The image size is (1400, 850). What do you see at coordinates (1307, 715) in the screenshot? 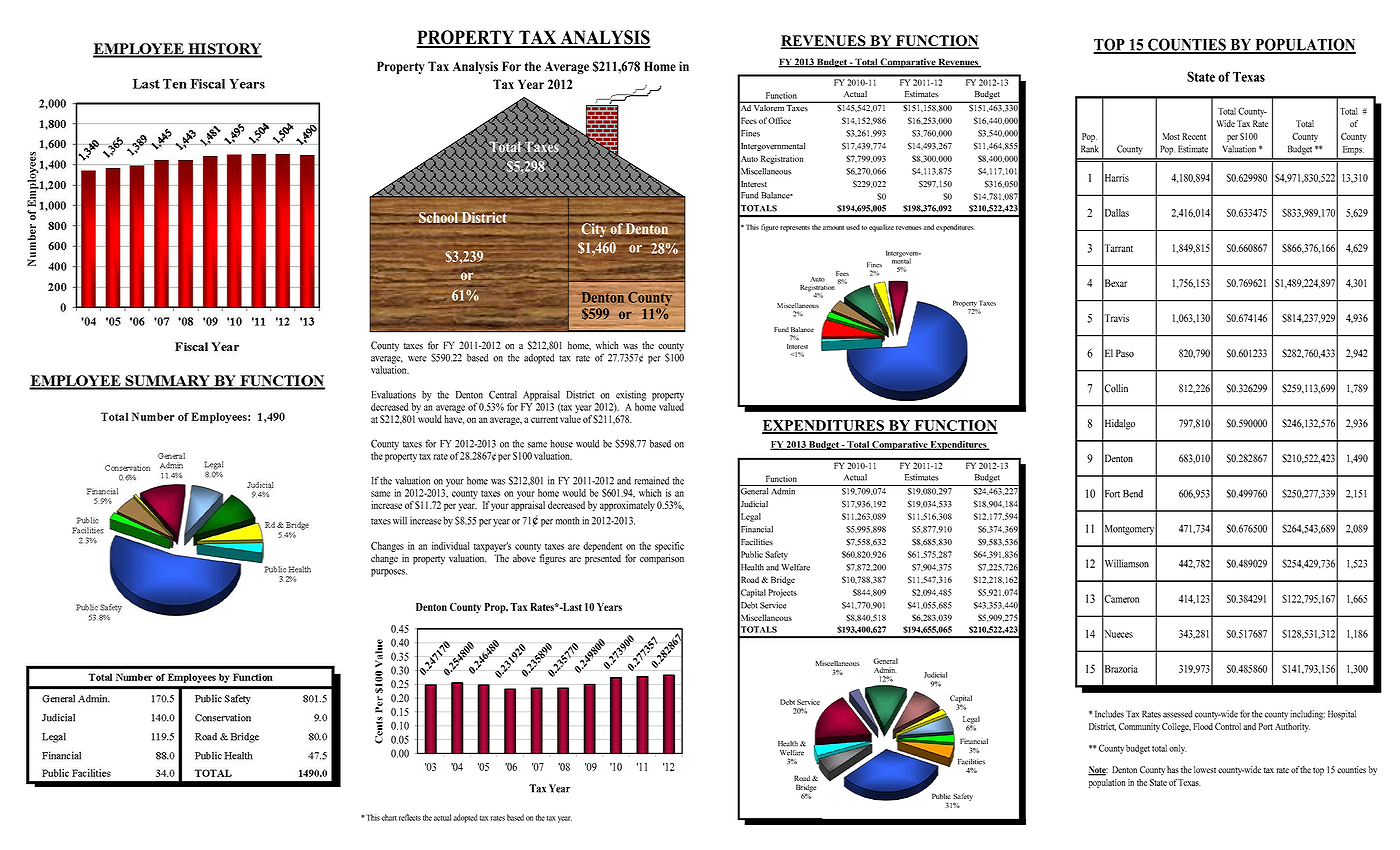
I see `including` at bounding box center [1307, 715].
